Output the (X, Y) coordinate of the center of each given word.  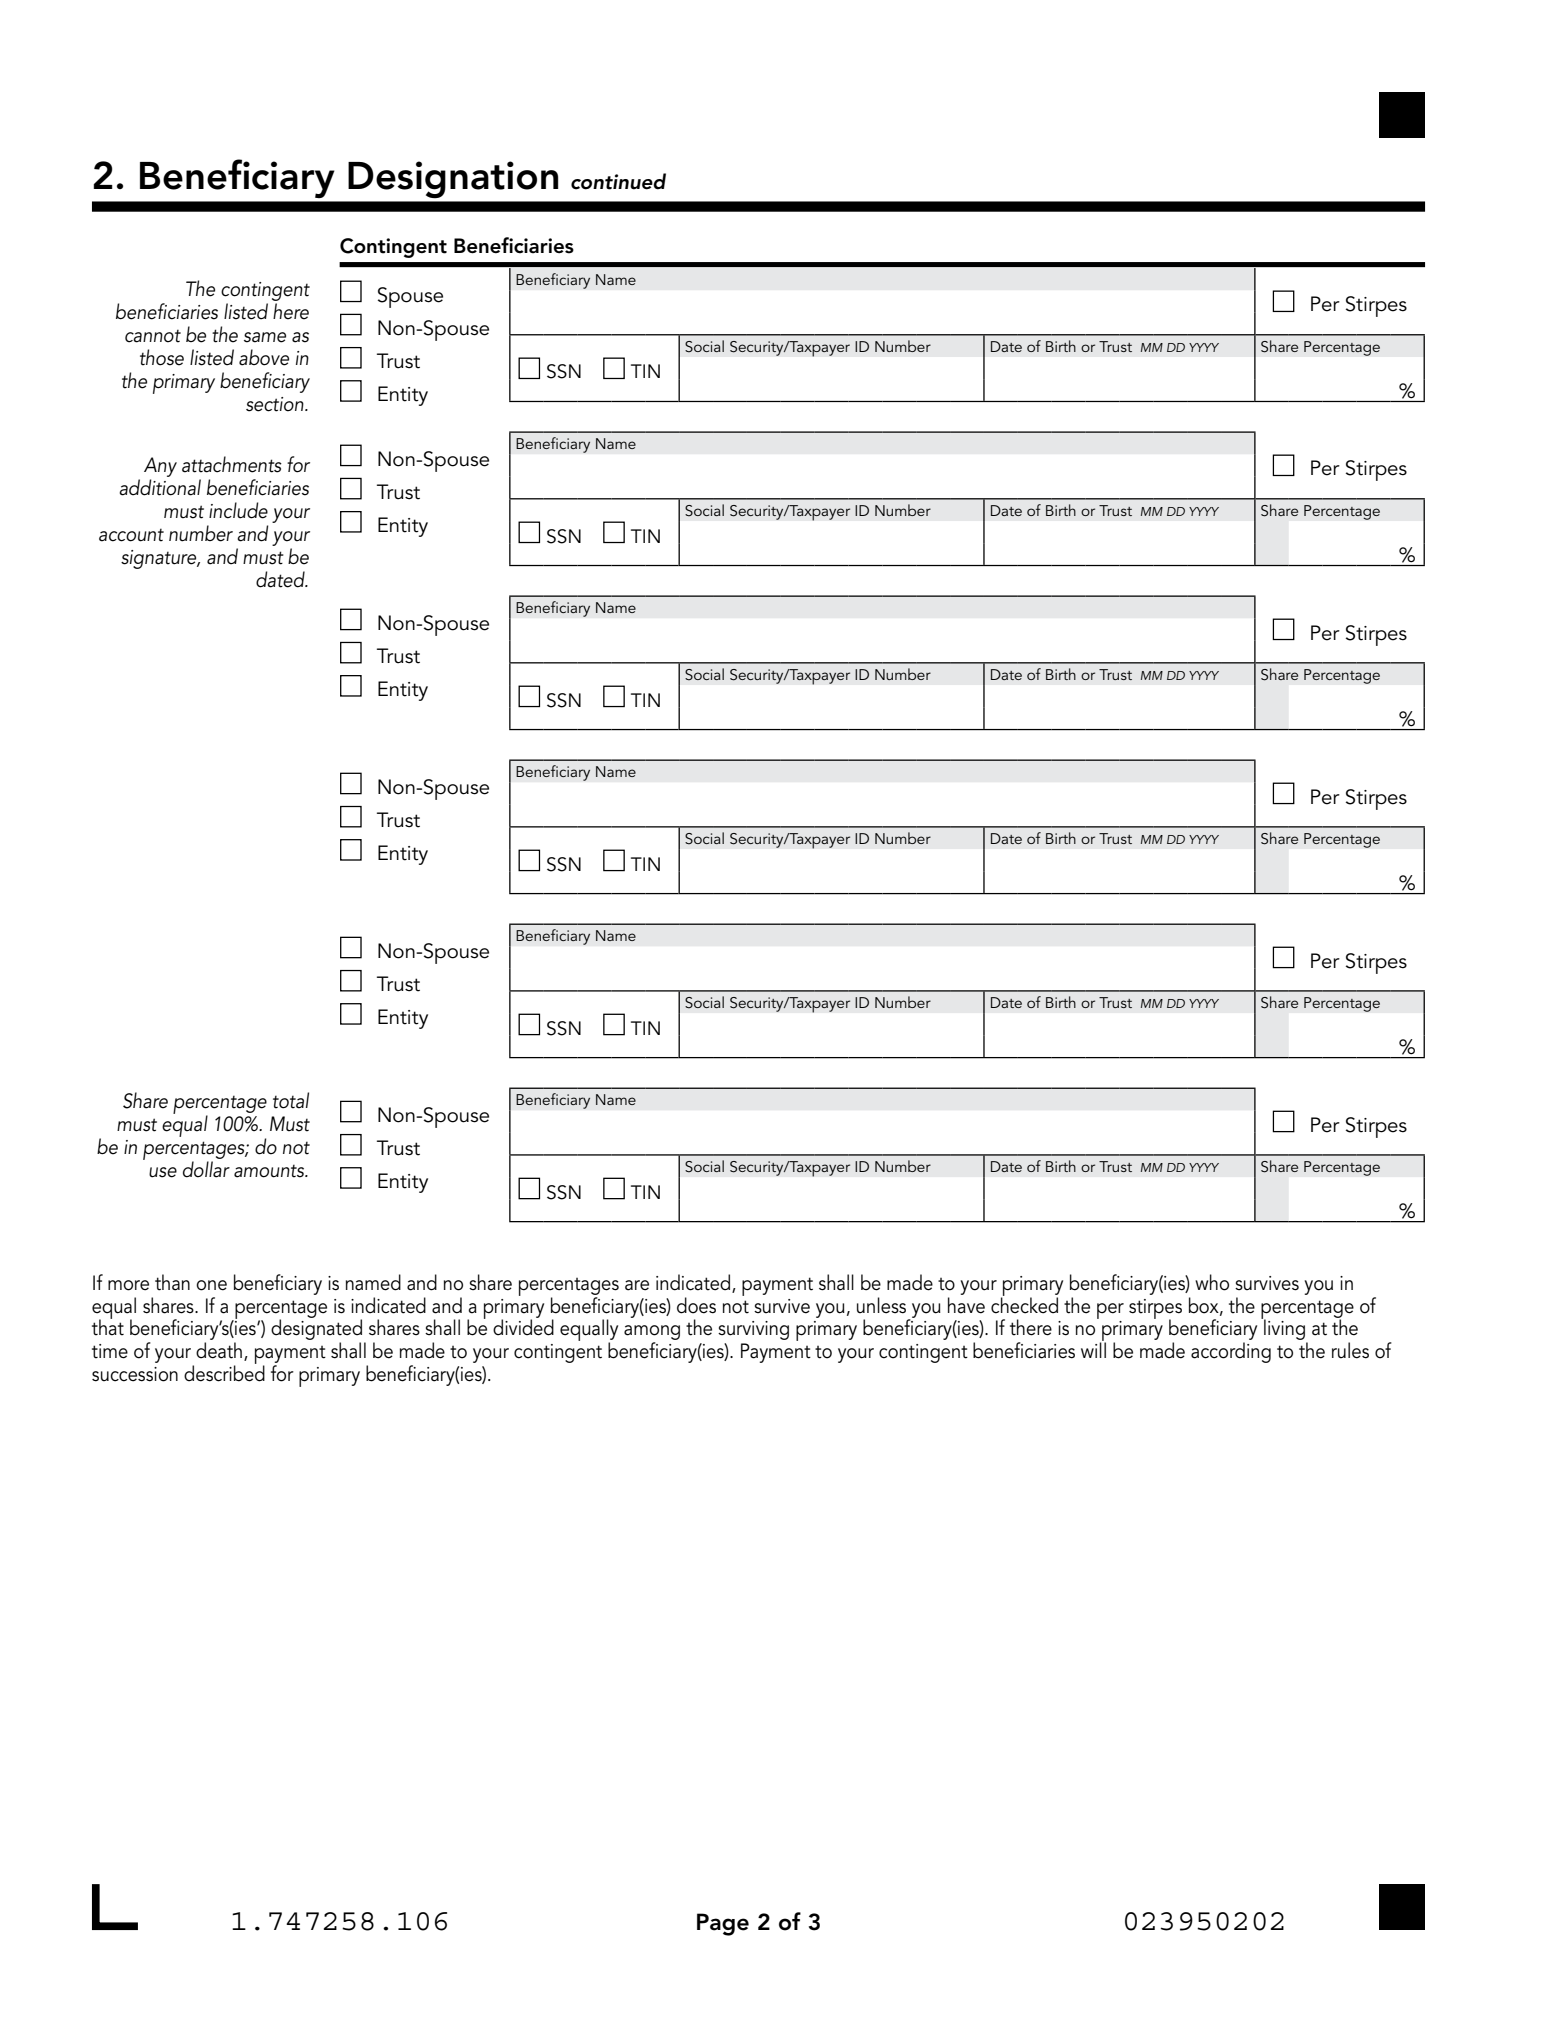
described (224, 1373)
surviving (753, 1330)
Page (723, 1924)
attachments (232, 464)
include (238, 510)
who (1212, 1282)
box (1205, 1306)
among (652, 1334)
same (265, 337)
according (1231, 1352)
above (264, 357)
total (291, 1100)
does (696, 1305)
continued (618, 181)
